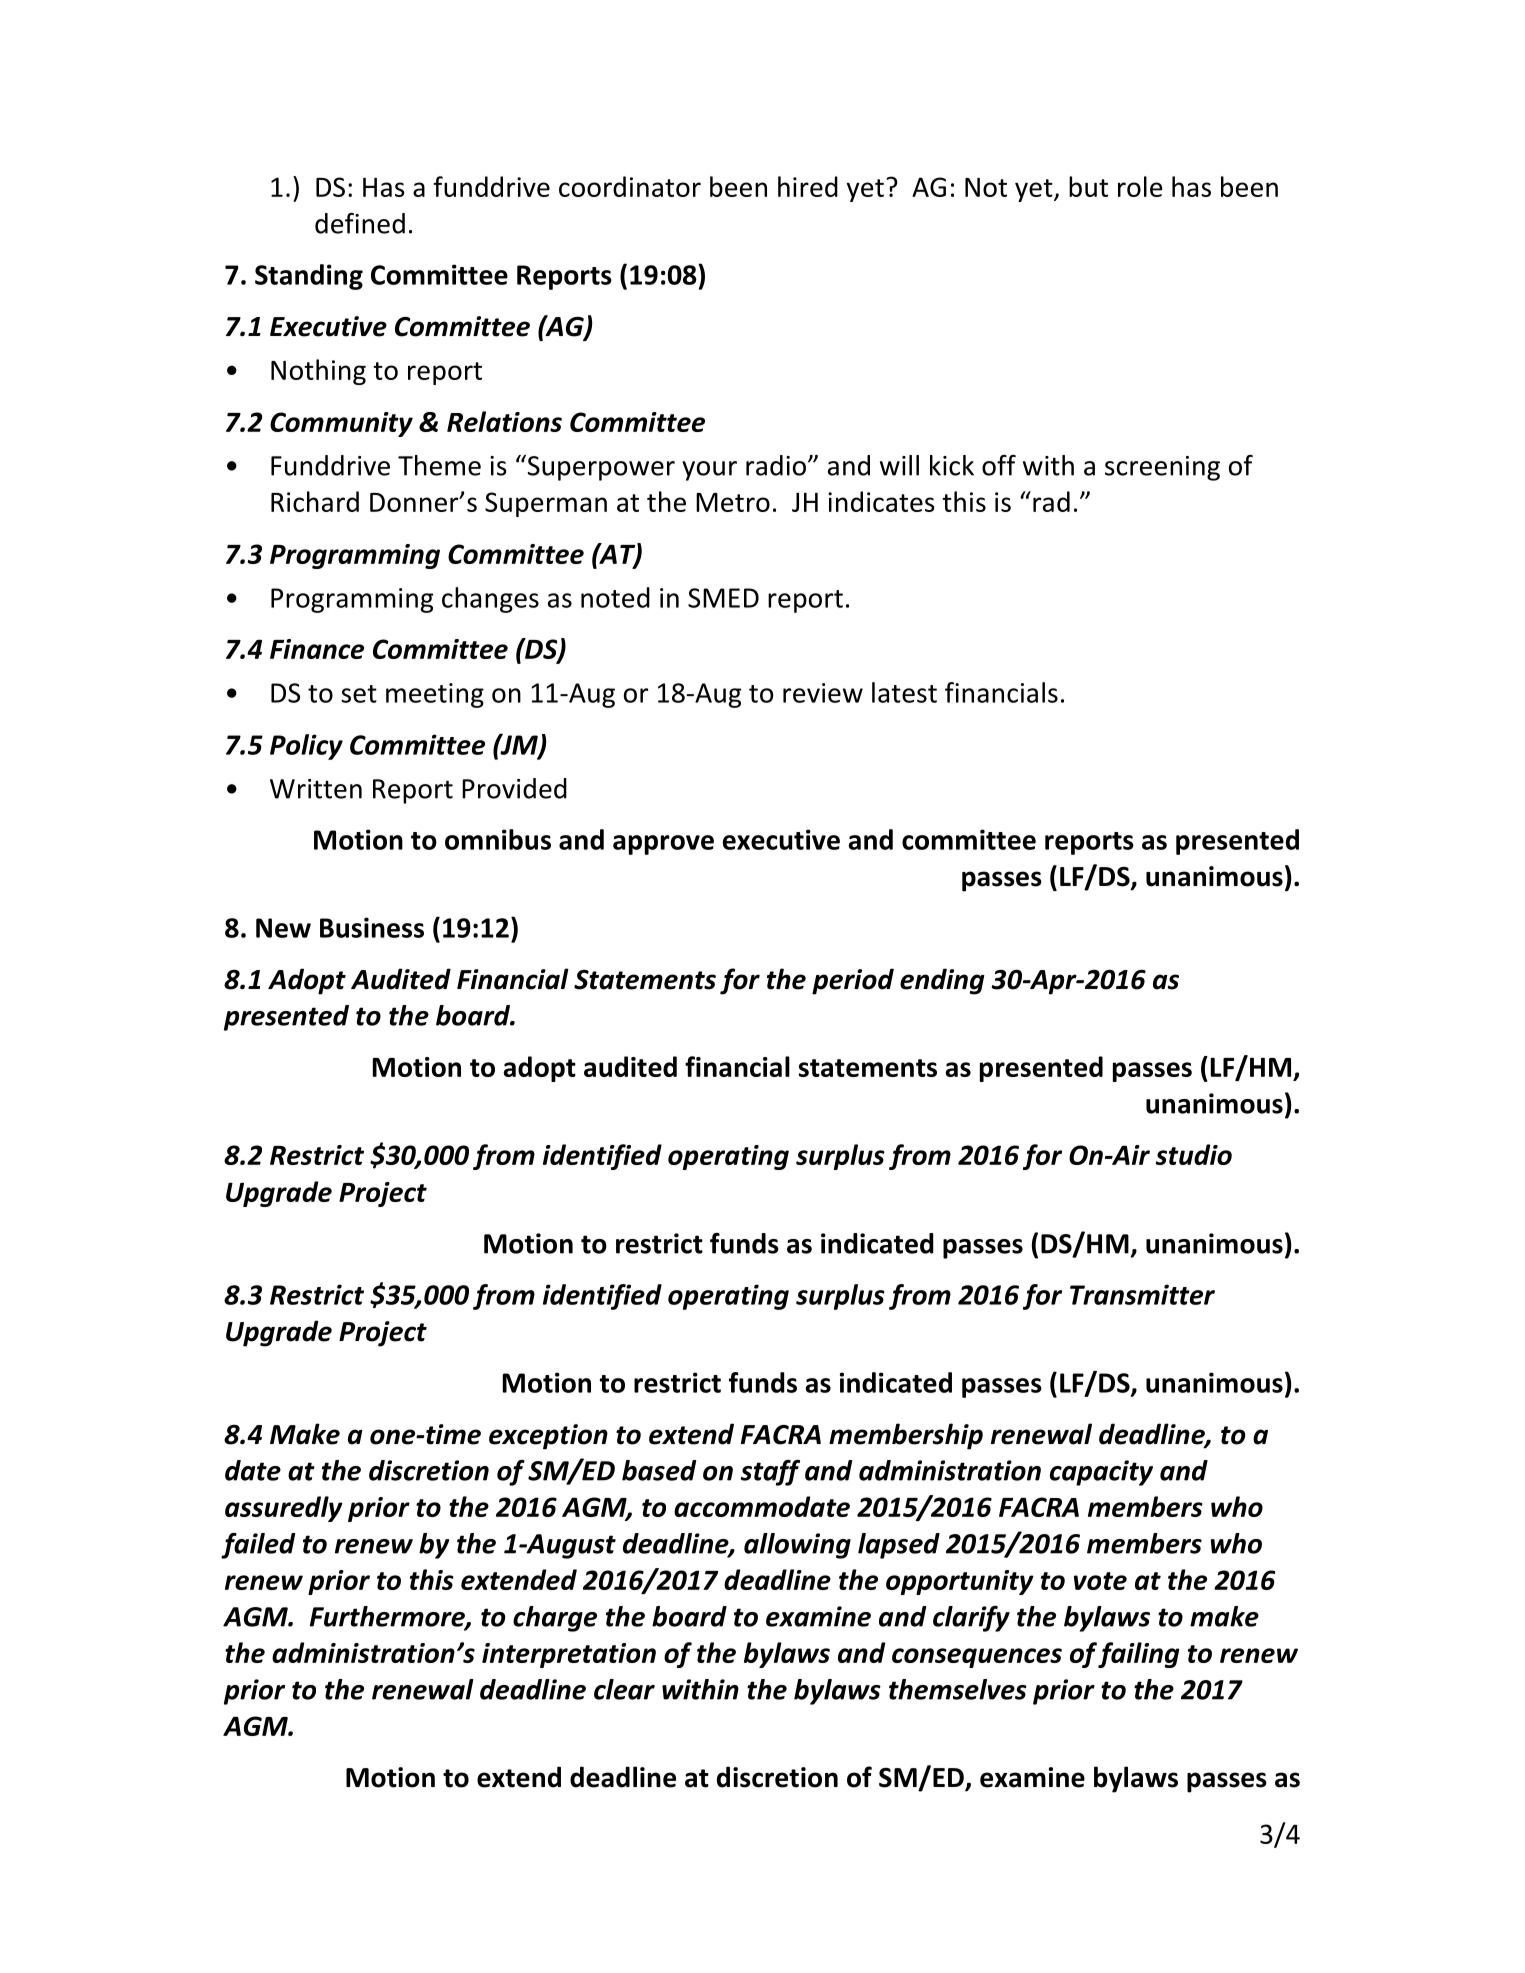  What do you see at coordinates (663, 845) in the screenshot?
I see `approve` at bounding box center [663, 845].
